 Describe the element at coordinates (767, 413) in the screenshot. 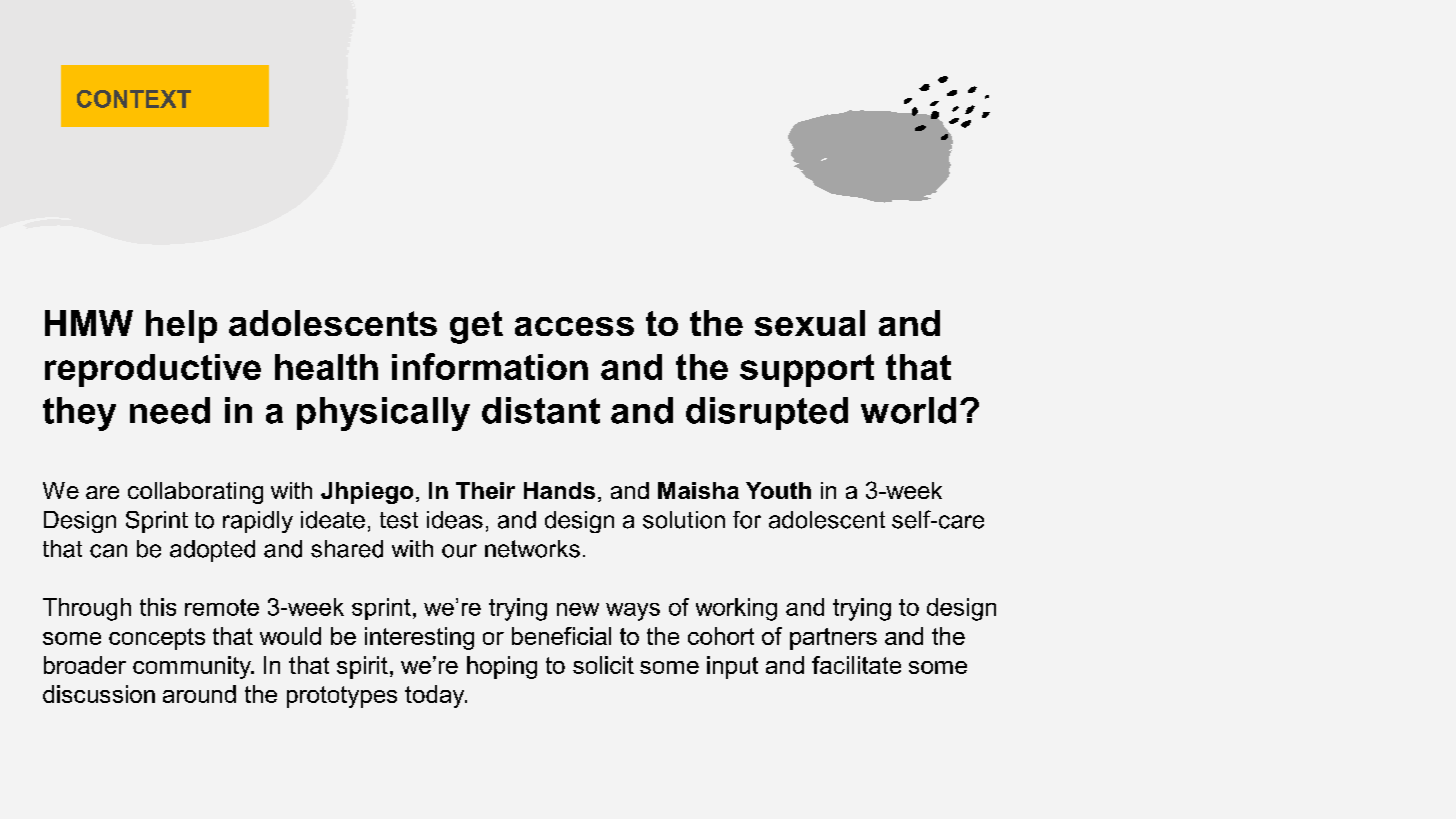

I see `disrupted` at that location.
